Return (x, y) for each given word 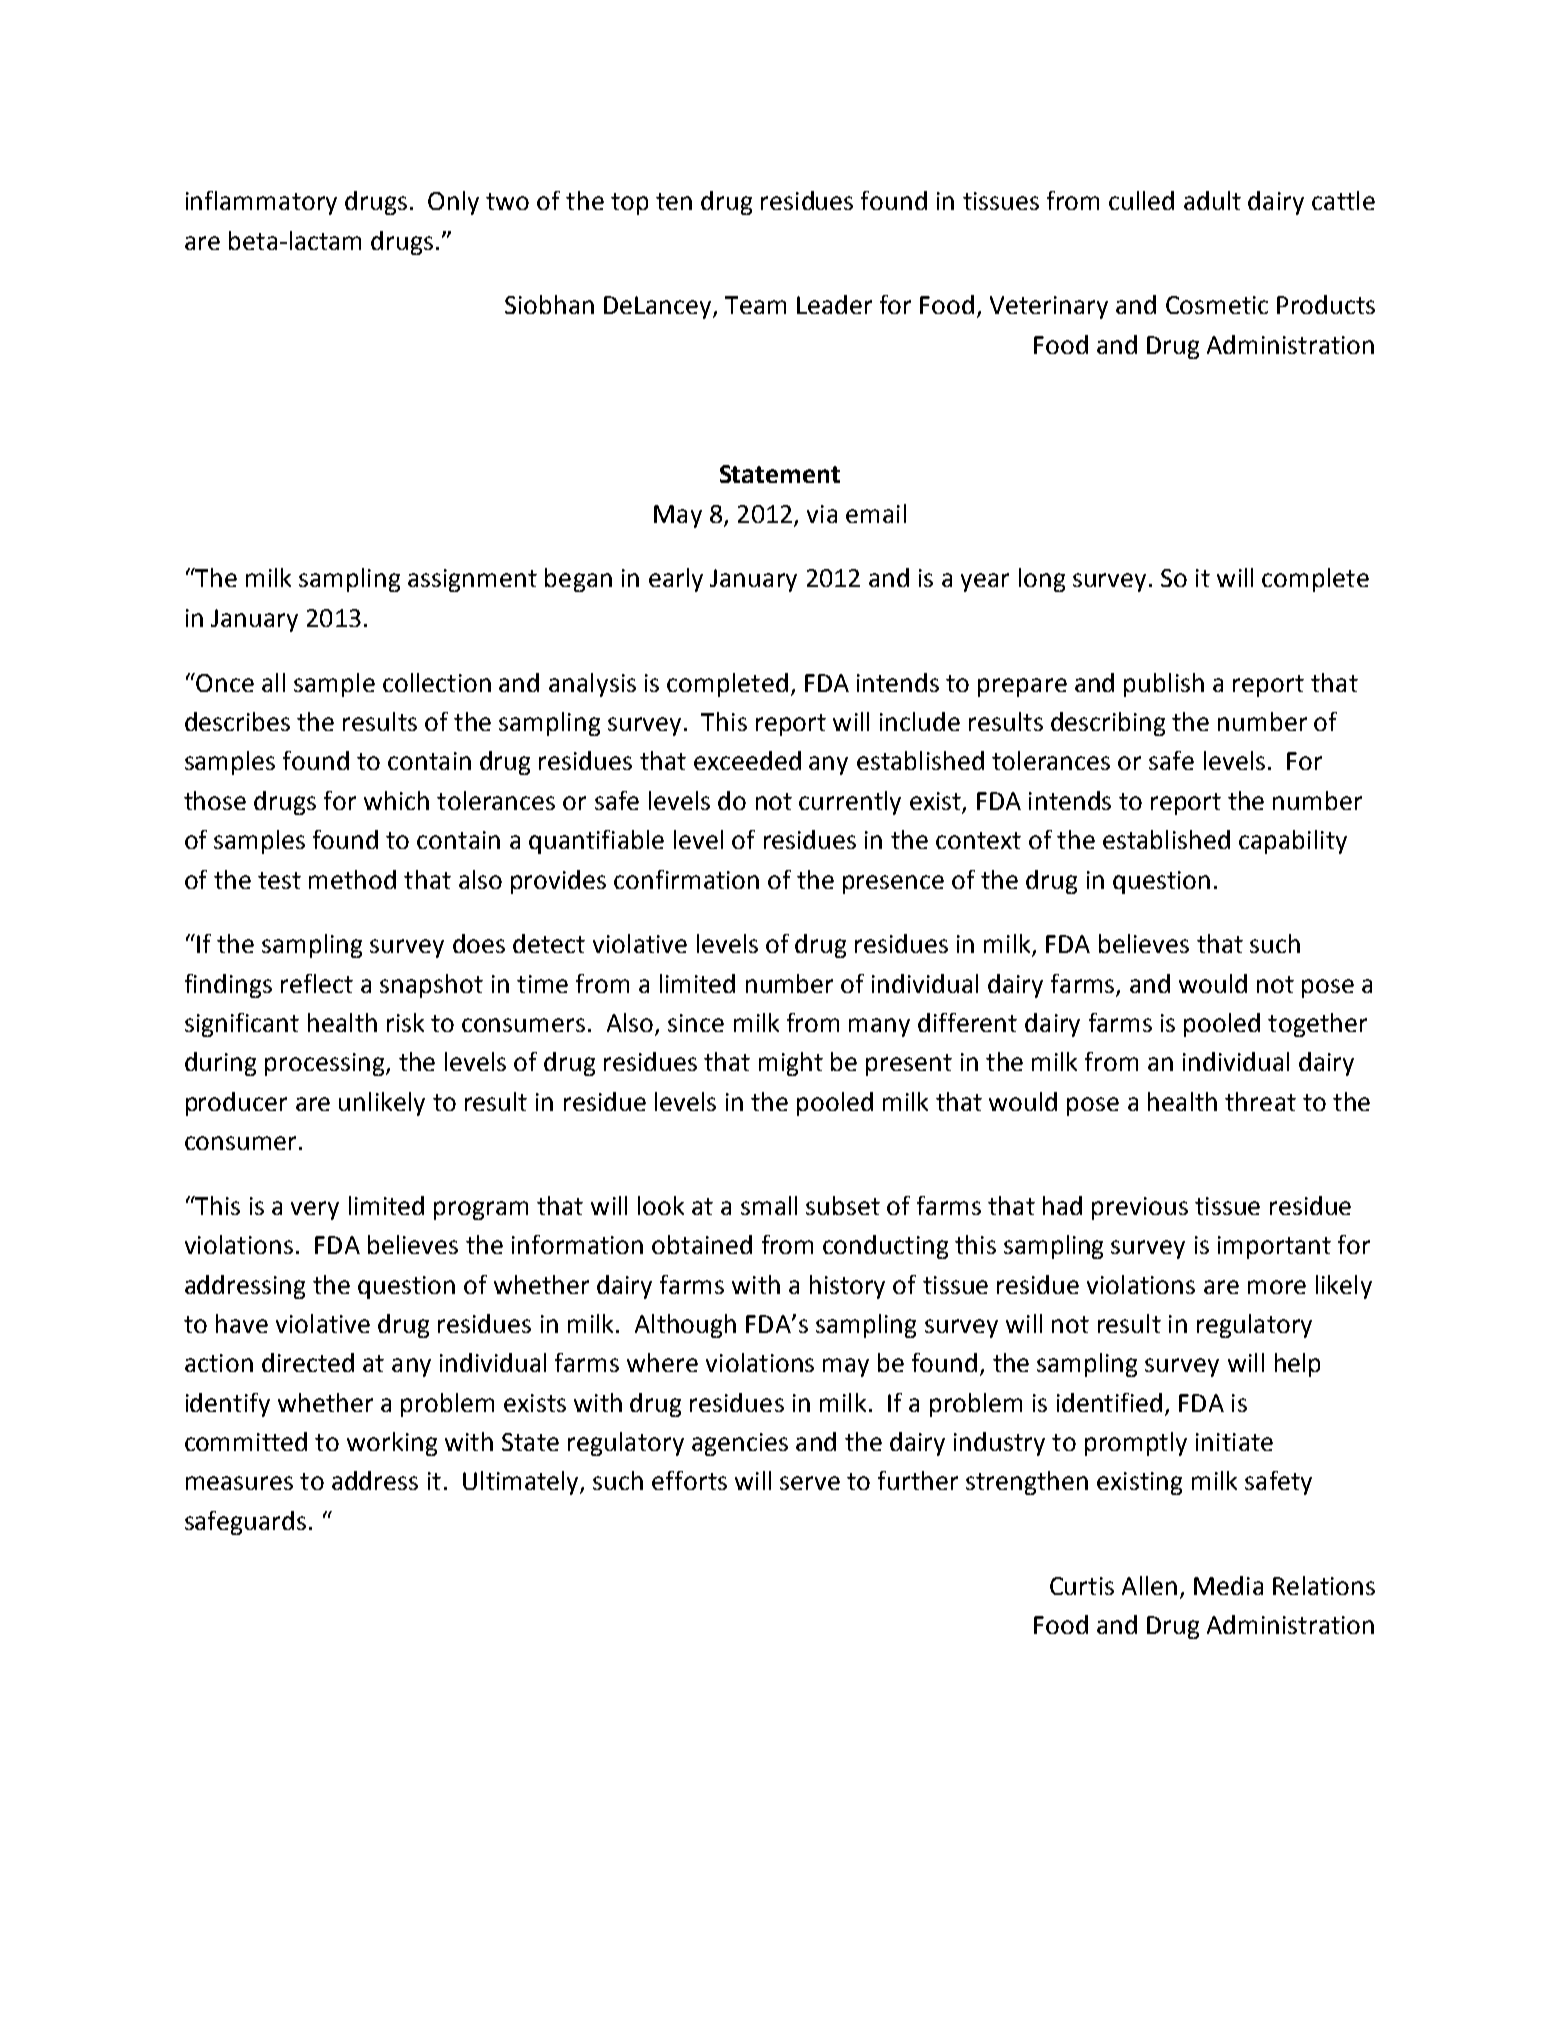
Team (755, 305)
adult (1212, 200)
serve (810, 1483)
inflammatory (261, 203)
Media (1228, 1585)
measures (239, 1483)
